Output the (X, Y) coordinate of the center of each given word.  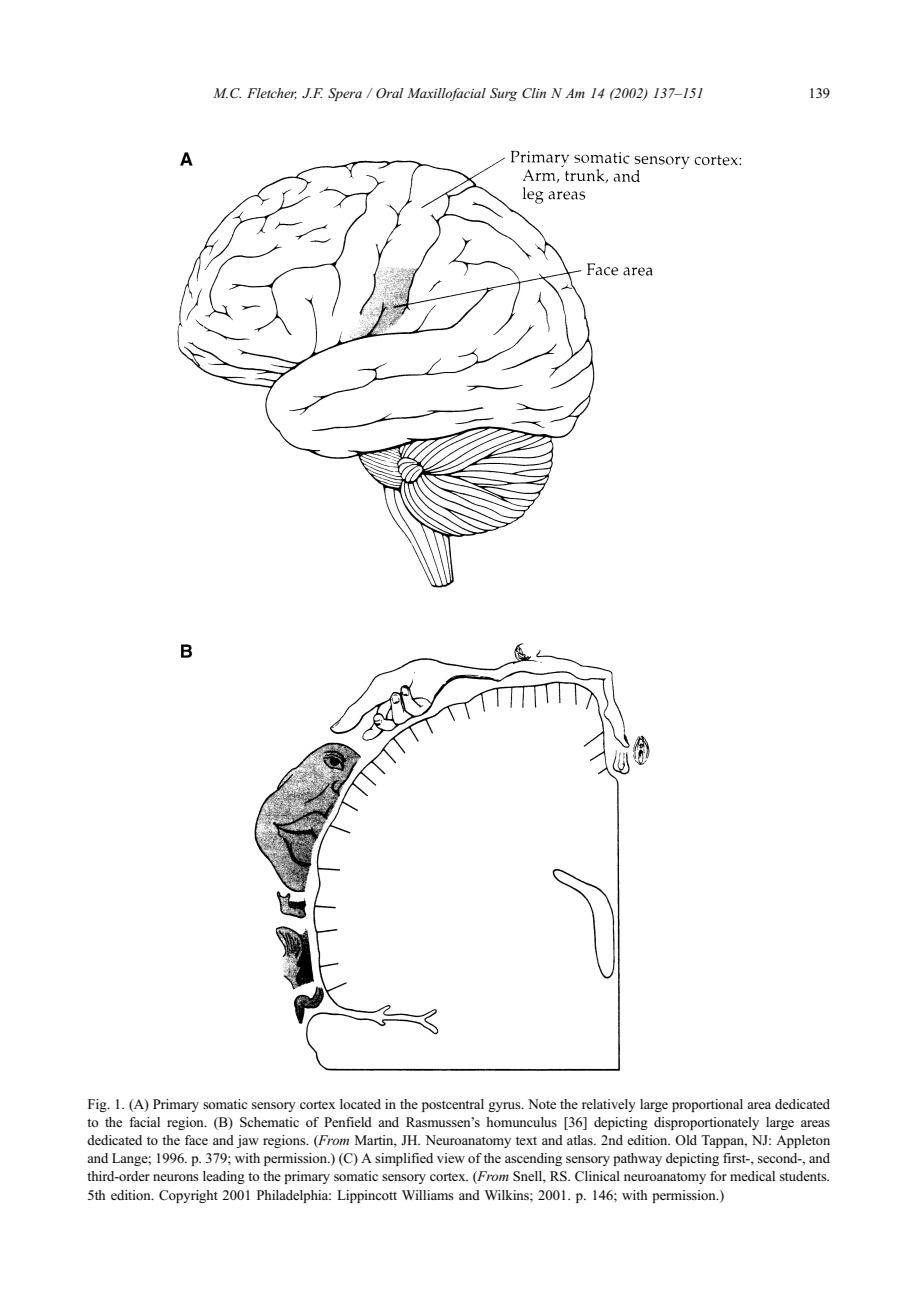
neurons (176, 1177)
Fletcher (272, 94)
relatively (609, 1105)
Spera (345, 94)
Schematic (269, 1122)
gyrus (505, 1107)
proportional (707, 1105)
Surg (503, 94)
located (360, 1104)
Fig (98, 1105)
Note (542, 1104)
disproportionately (706, 1123)
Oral (390, 93)
